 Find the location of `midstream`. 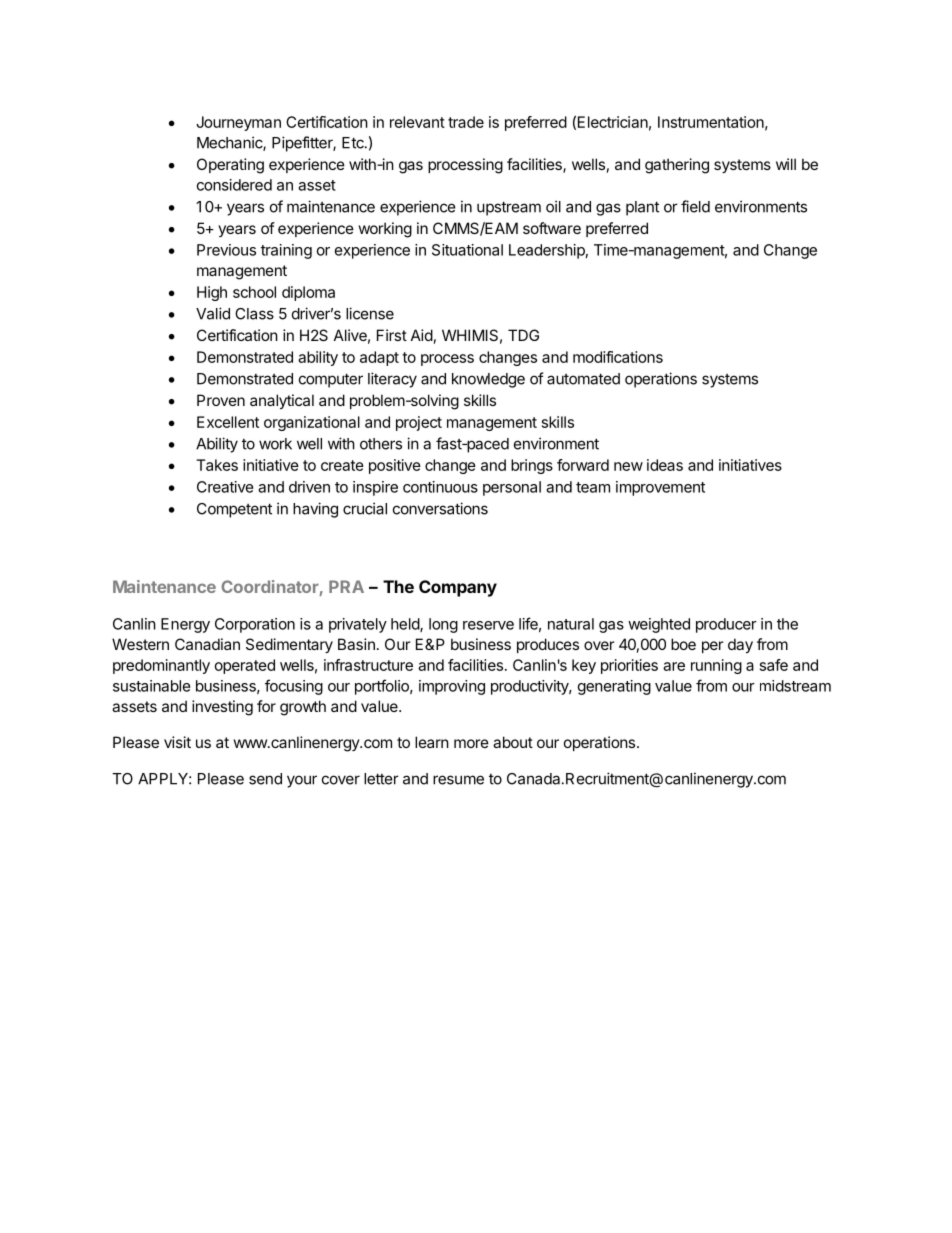

midstream is located at coordinates (795, 686).
